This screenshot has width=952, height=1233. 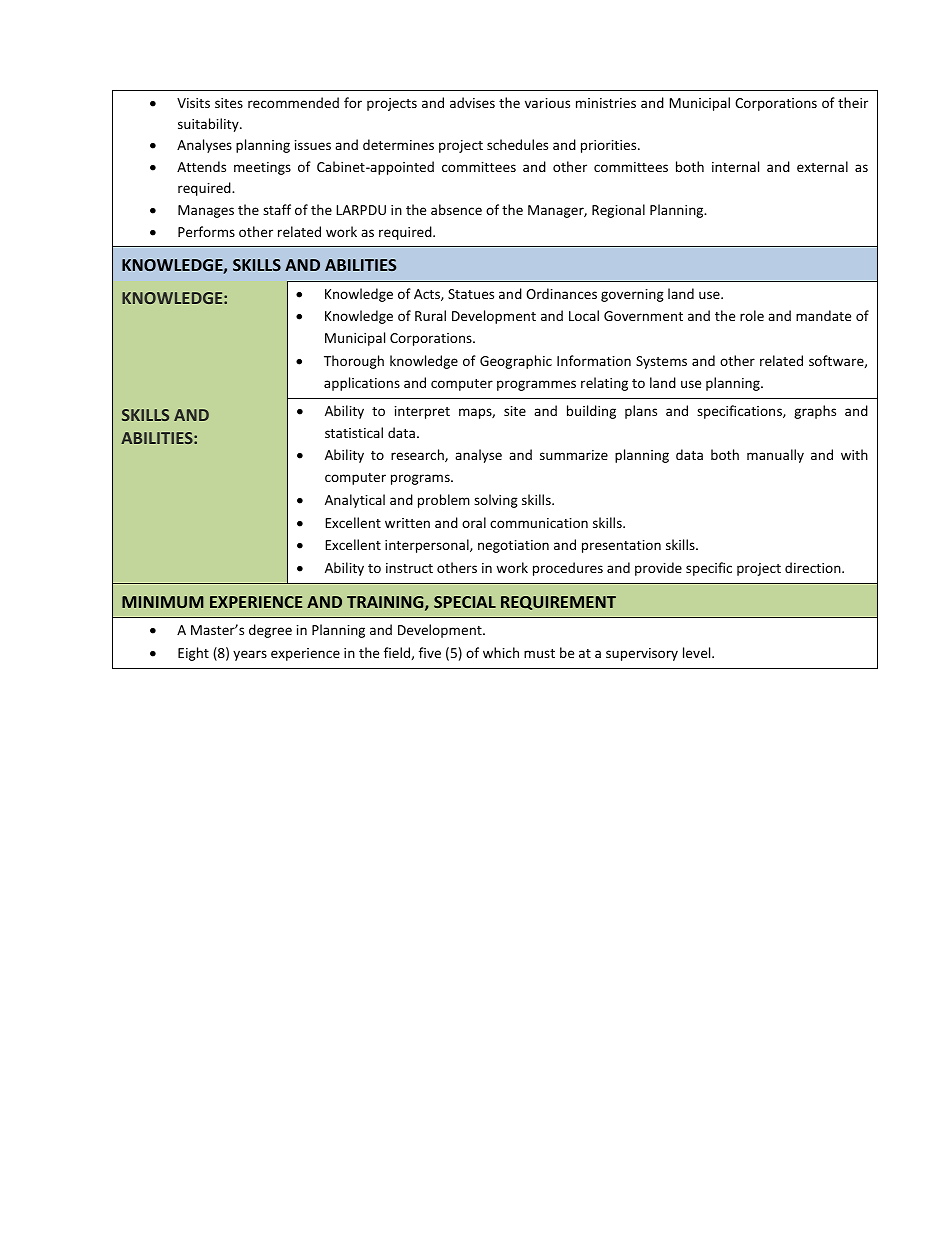 I want to click on role, so click(x=752, y=315).
